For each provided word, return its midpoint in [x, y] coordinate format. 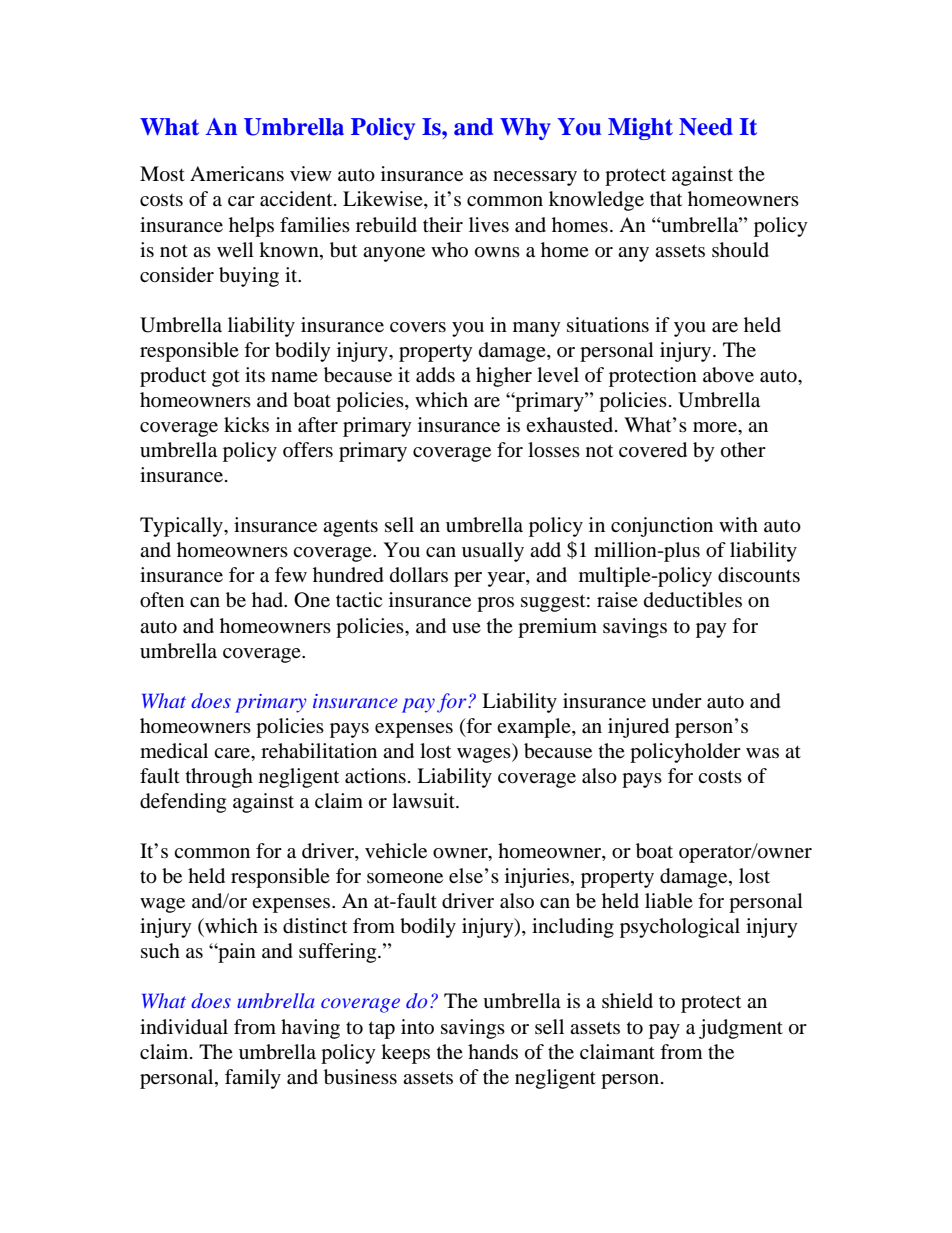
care [233, 753]
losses [554, 450]
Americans [237, 173]
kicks [246, 424]
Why [525, 129]
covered [653, 450]
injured [638, 728]
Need [706, 127]
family [253, 1079]
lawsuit [424, 800]
